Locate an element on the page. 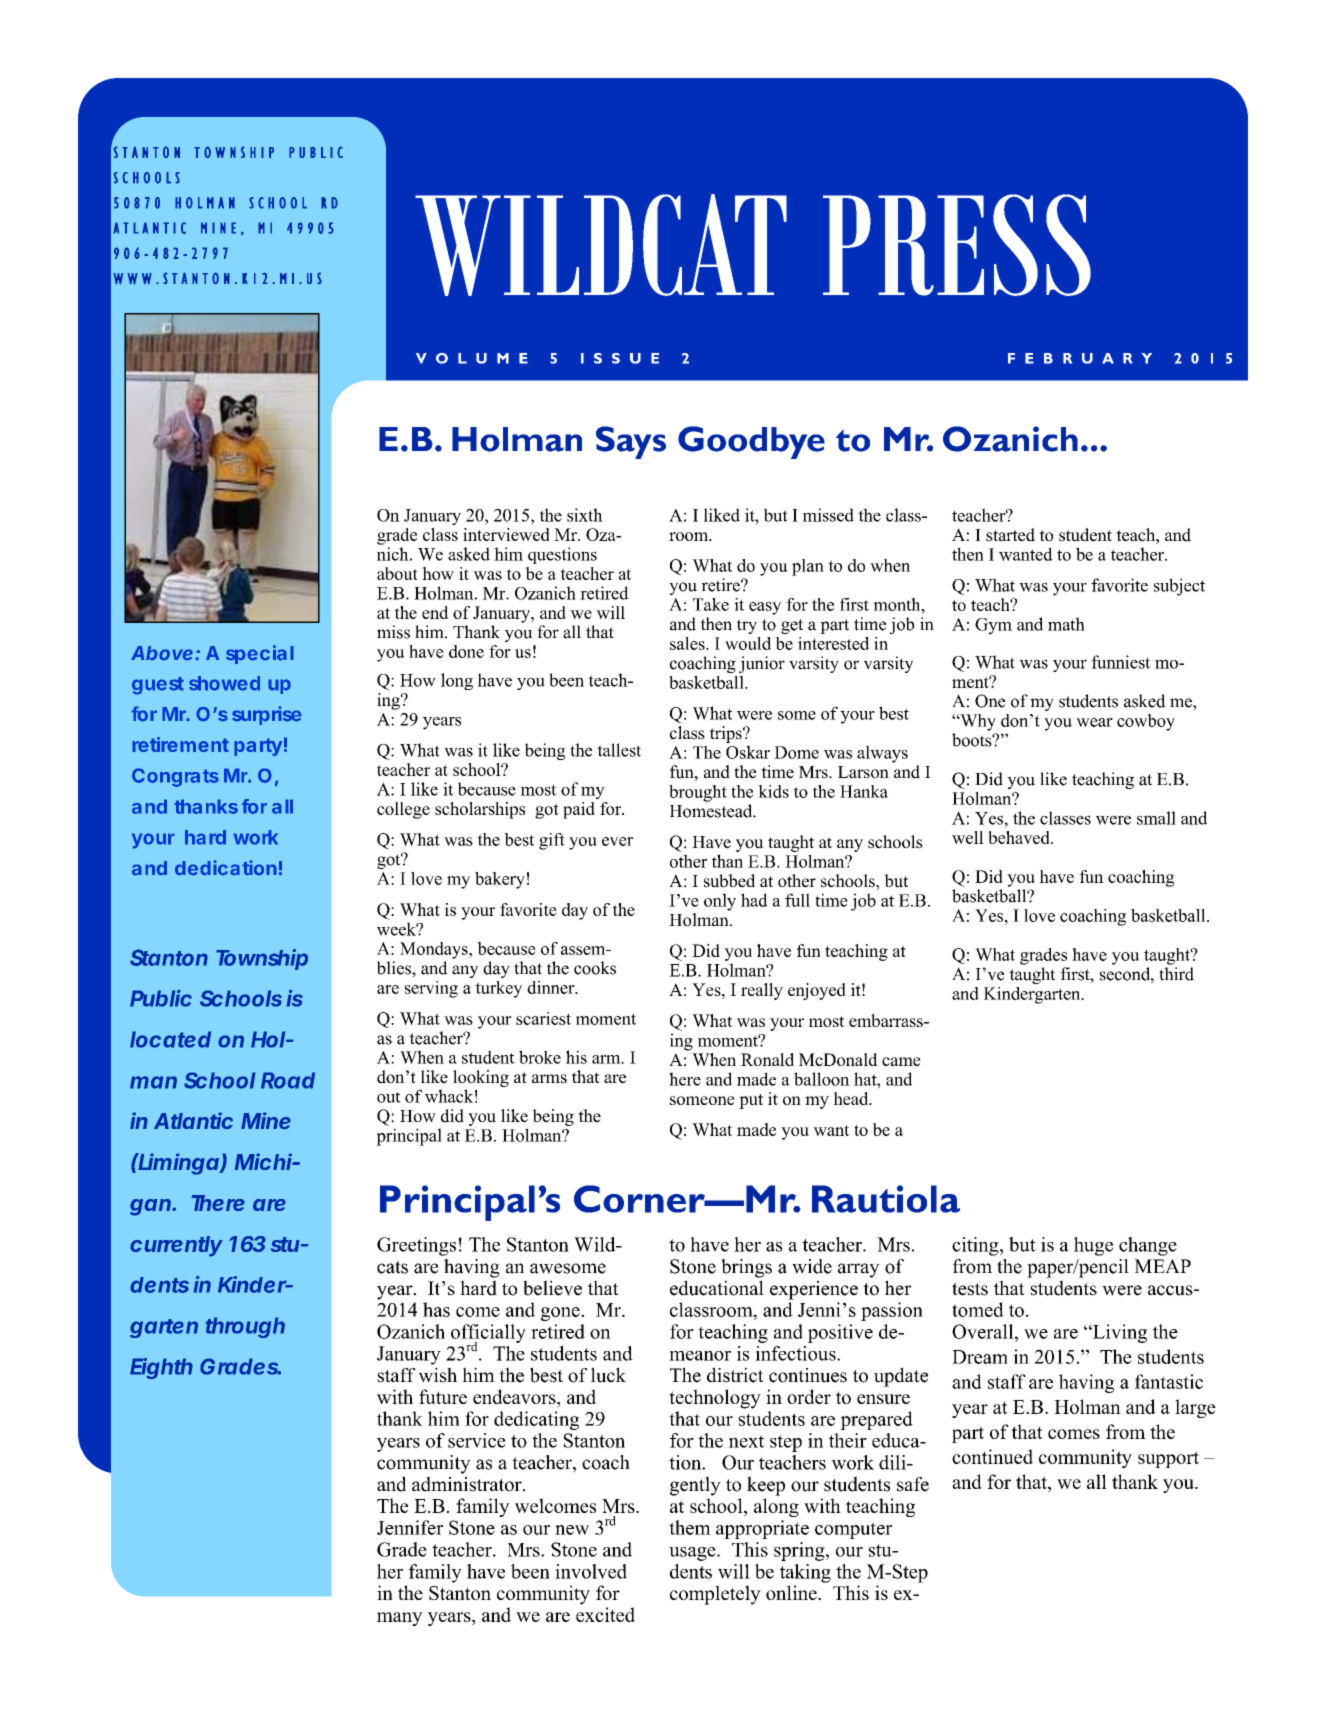 Image resolution: width=1326 pixels, height=1715 pixels. PRESS is located at coordinates (957, 245).
